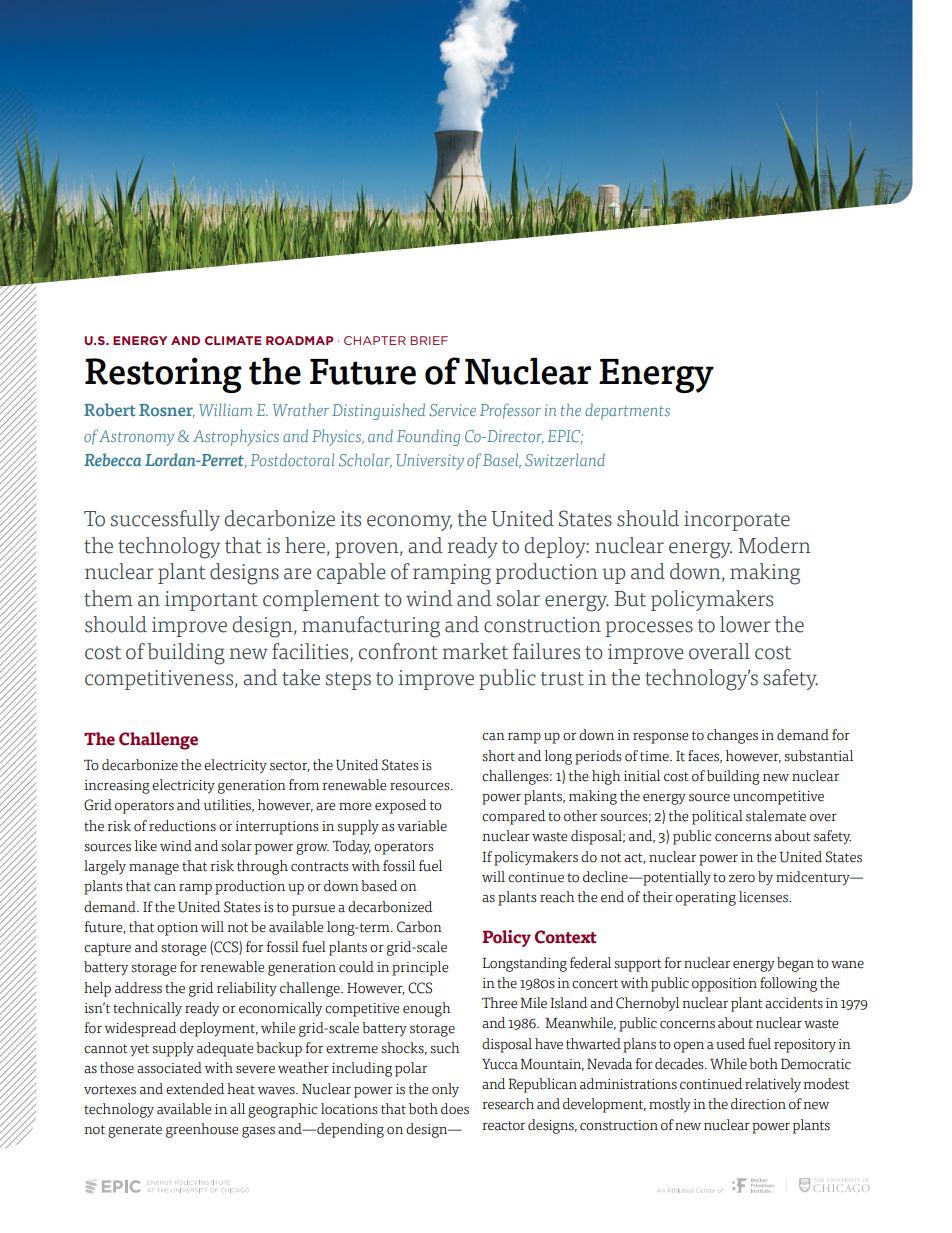 Image resolution: width=952 pixels, height=1233 pixels. Describe the element at coordinates (742, 879) in the screenshot. I see `zero` at that location.
